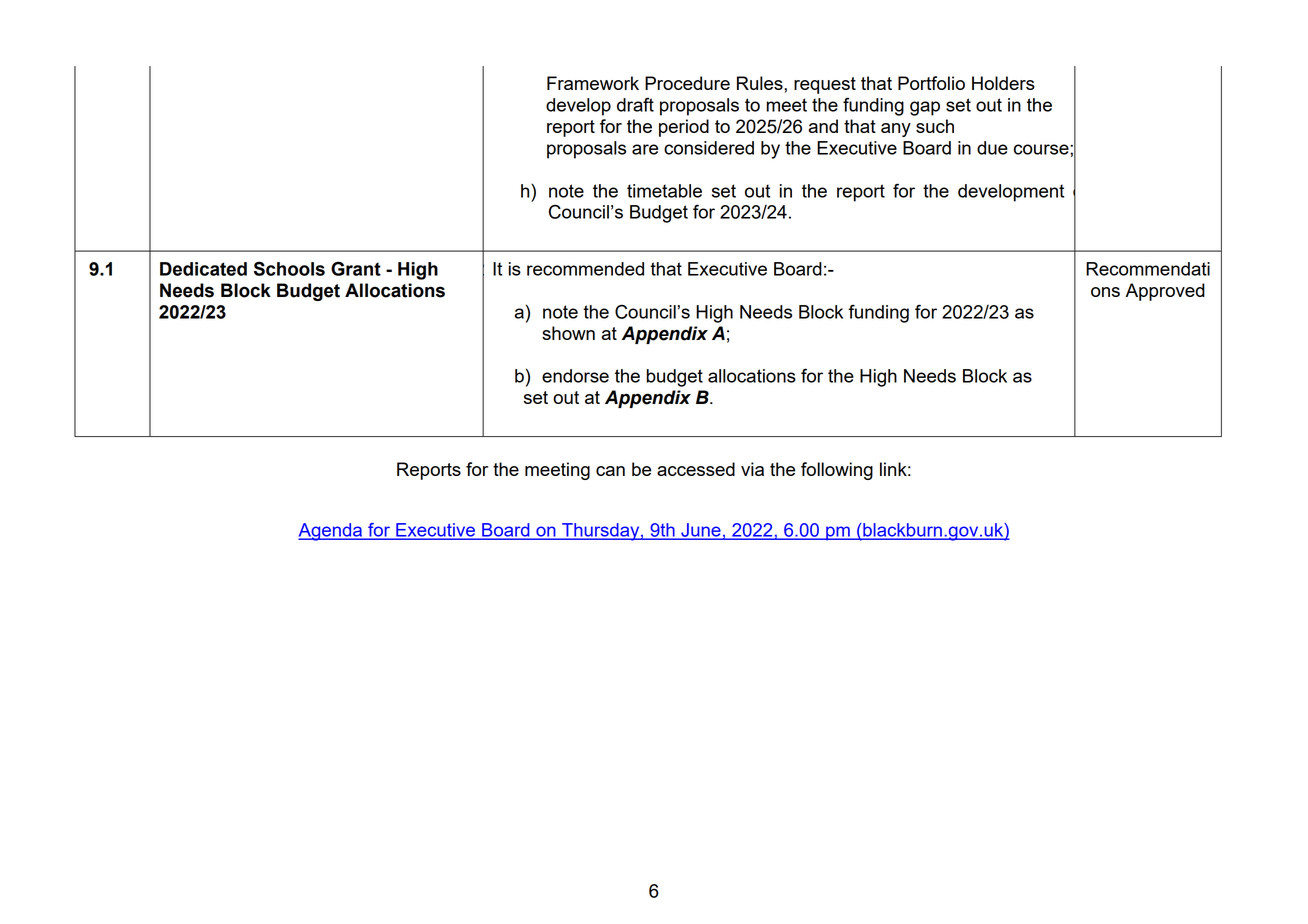  I want to click on accessed, so click(696, 469).
